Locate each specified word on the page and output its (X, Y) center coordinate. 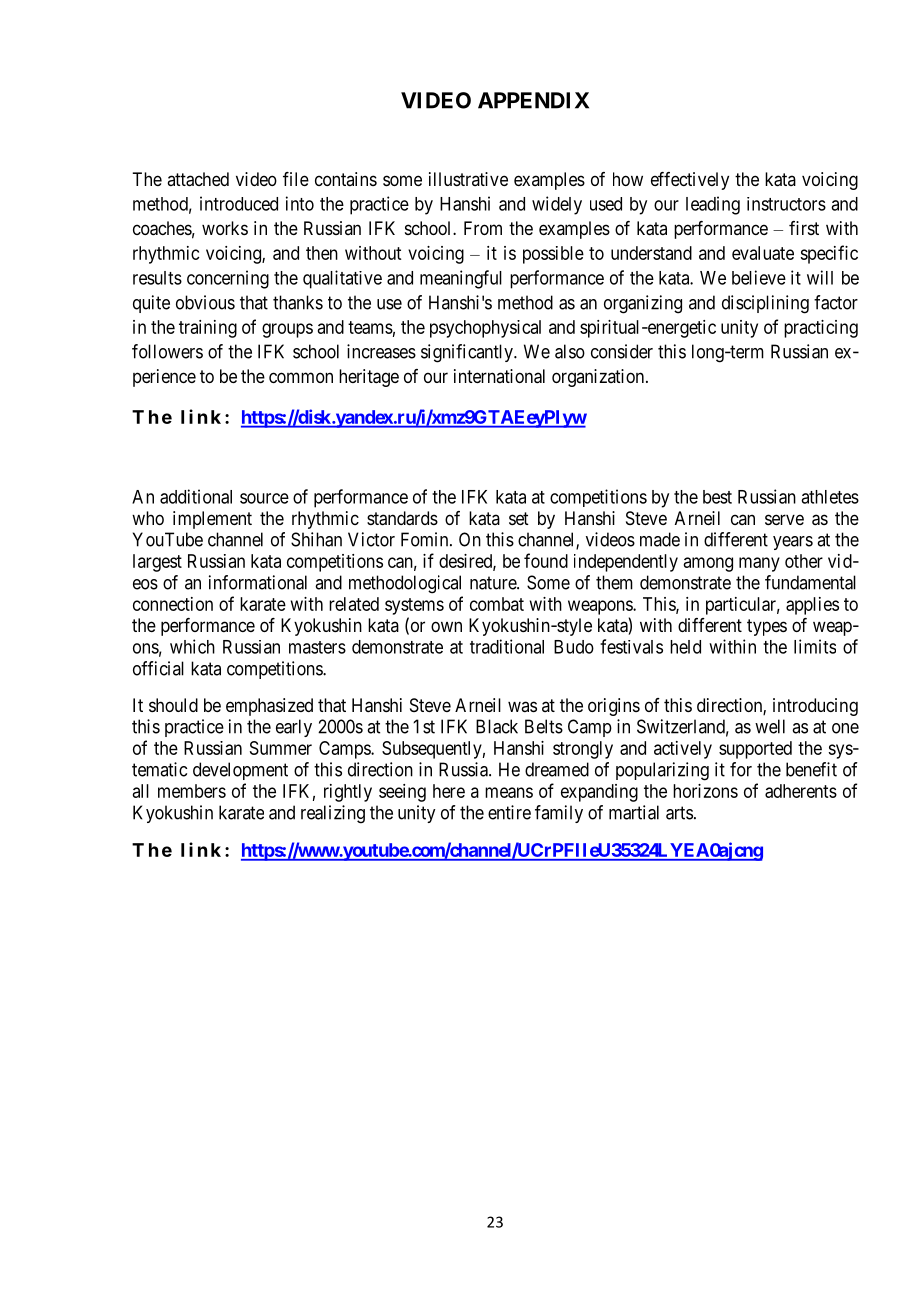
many (759, 564)
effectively (690, 181)
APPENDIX (533, 100)
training (208, 329)
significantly (468, 353)
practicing (821, 329)
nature (494, 583)
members (192, 791)
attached (198, 179)
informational (258, 582)
